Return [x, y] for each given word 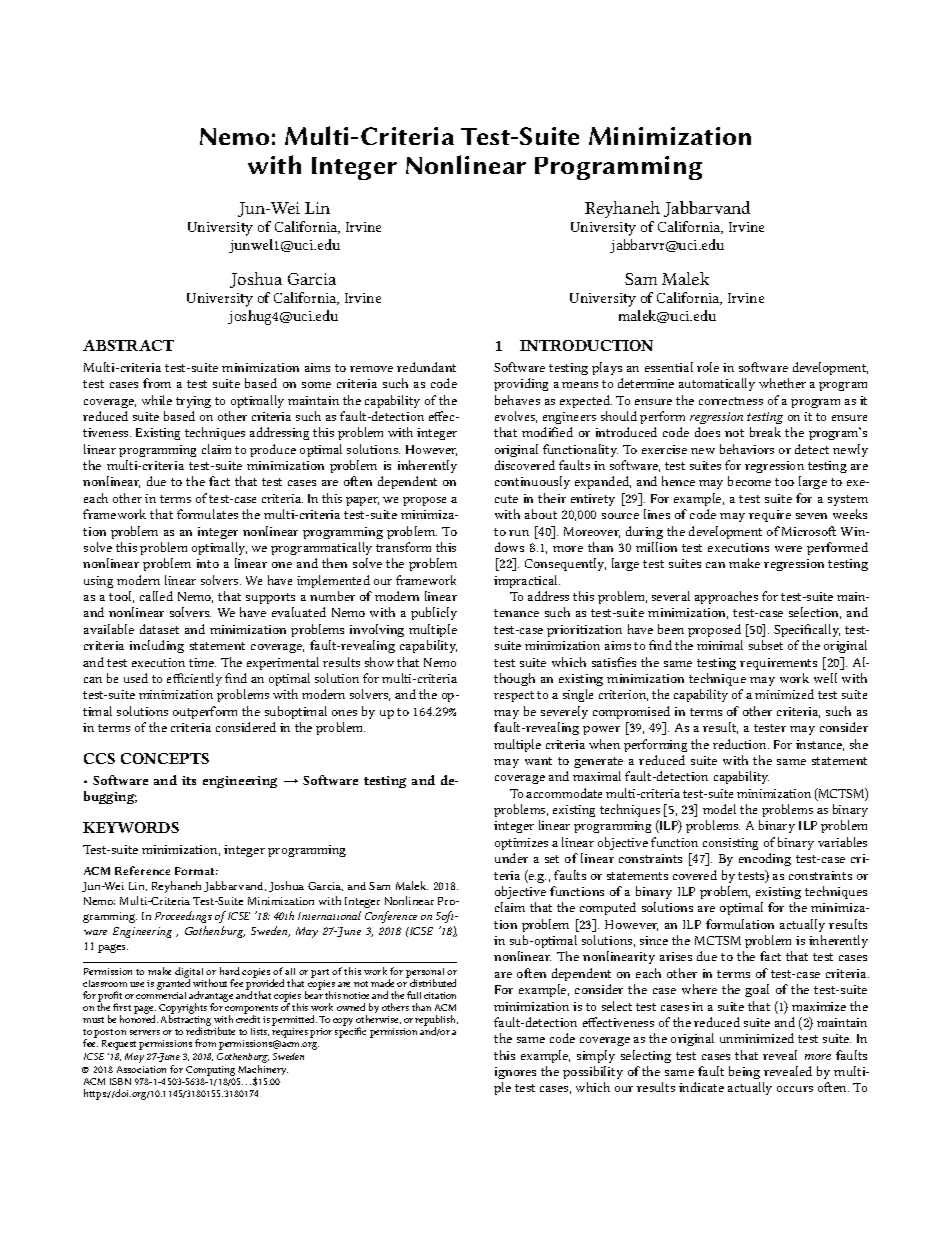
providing [521, 384]
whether [782, 383]
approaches [726, 597]
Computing [210, 1071]
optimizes [521, 844]
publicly [434, 613]
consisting [730, 844]
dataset [159, 629]
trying [193, 402]
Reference [142, 870]
